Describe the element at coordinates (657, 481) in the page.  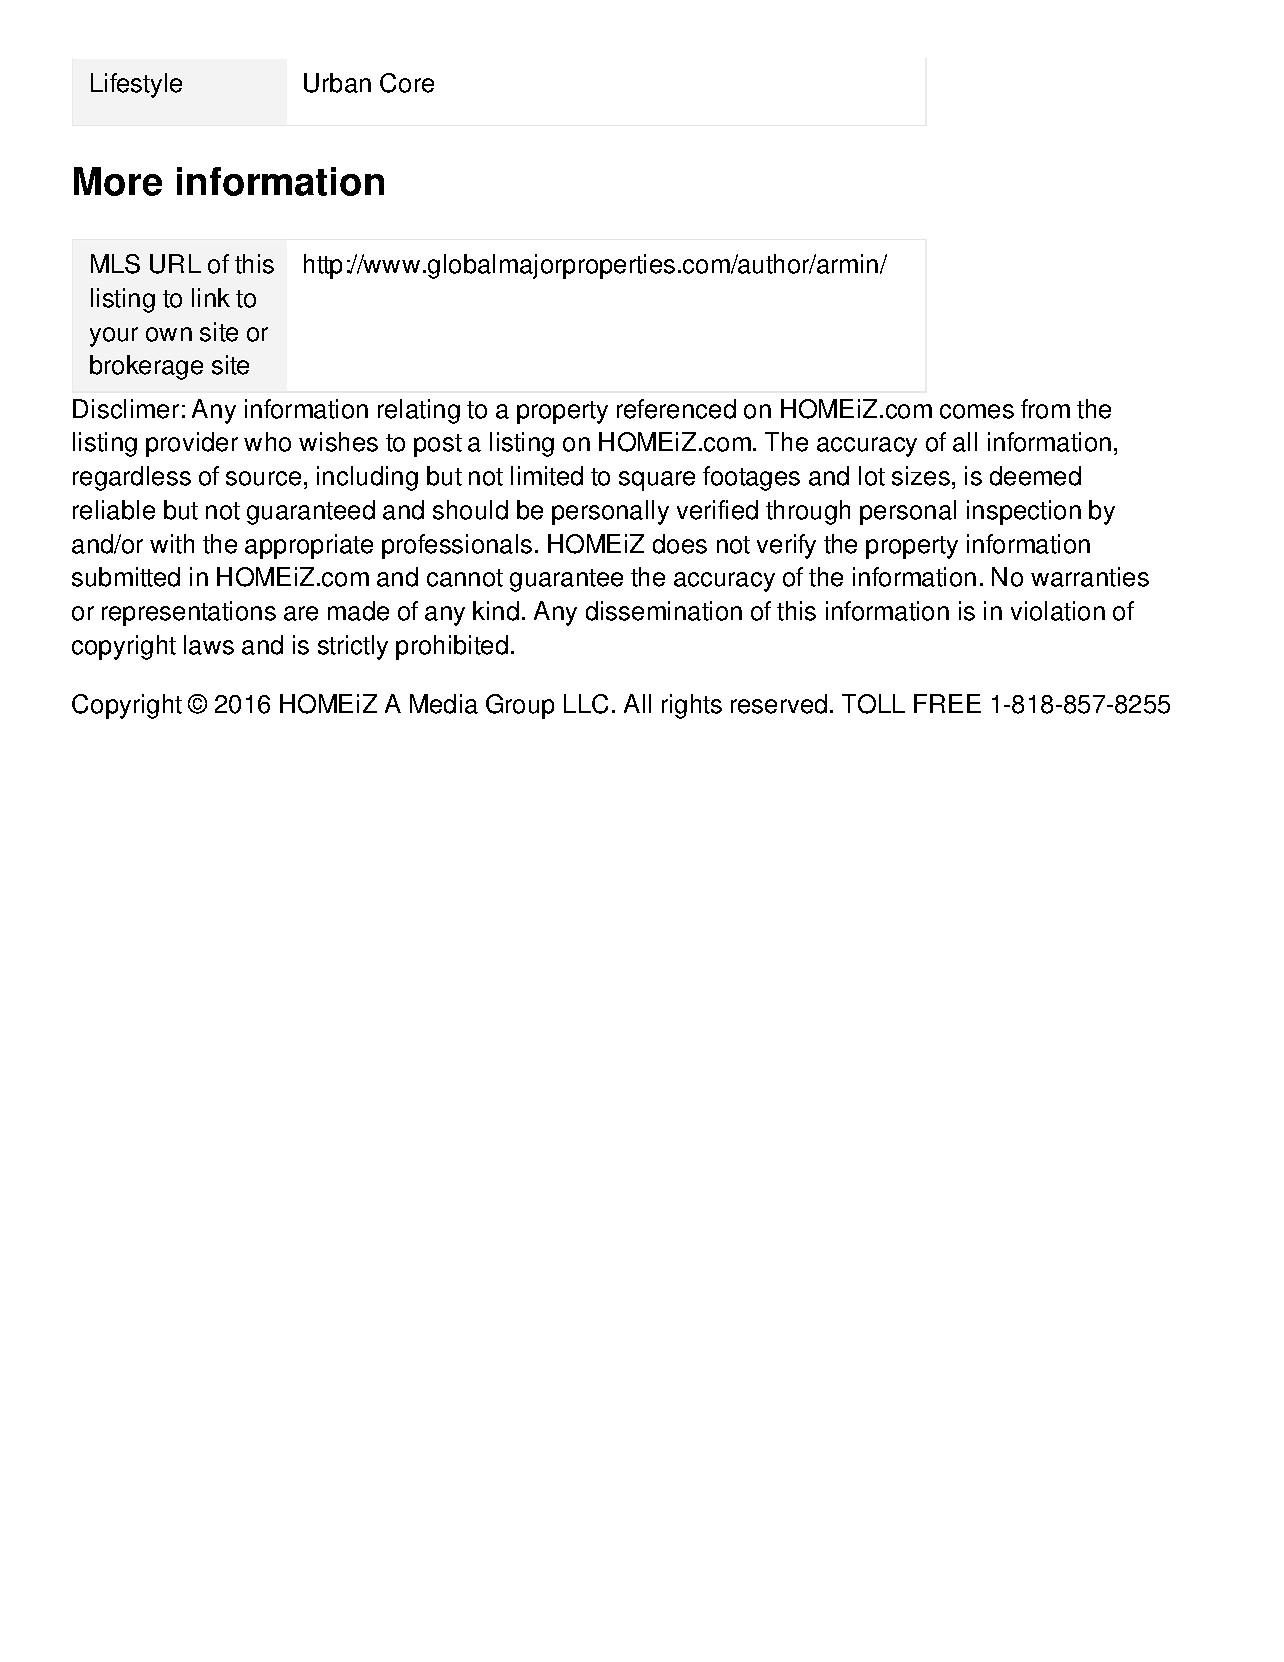
I see `square` at that location.
